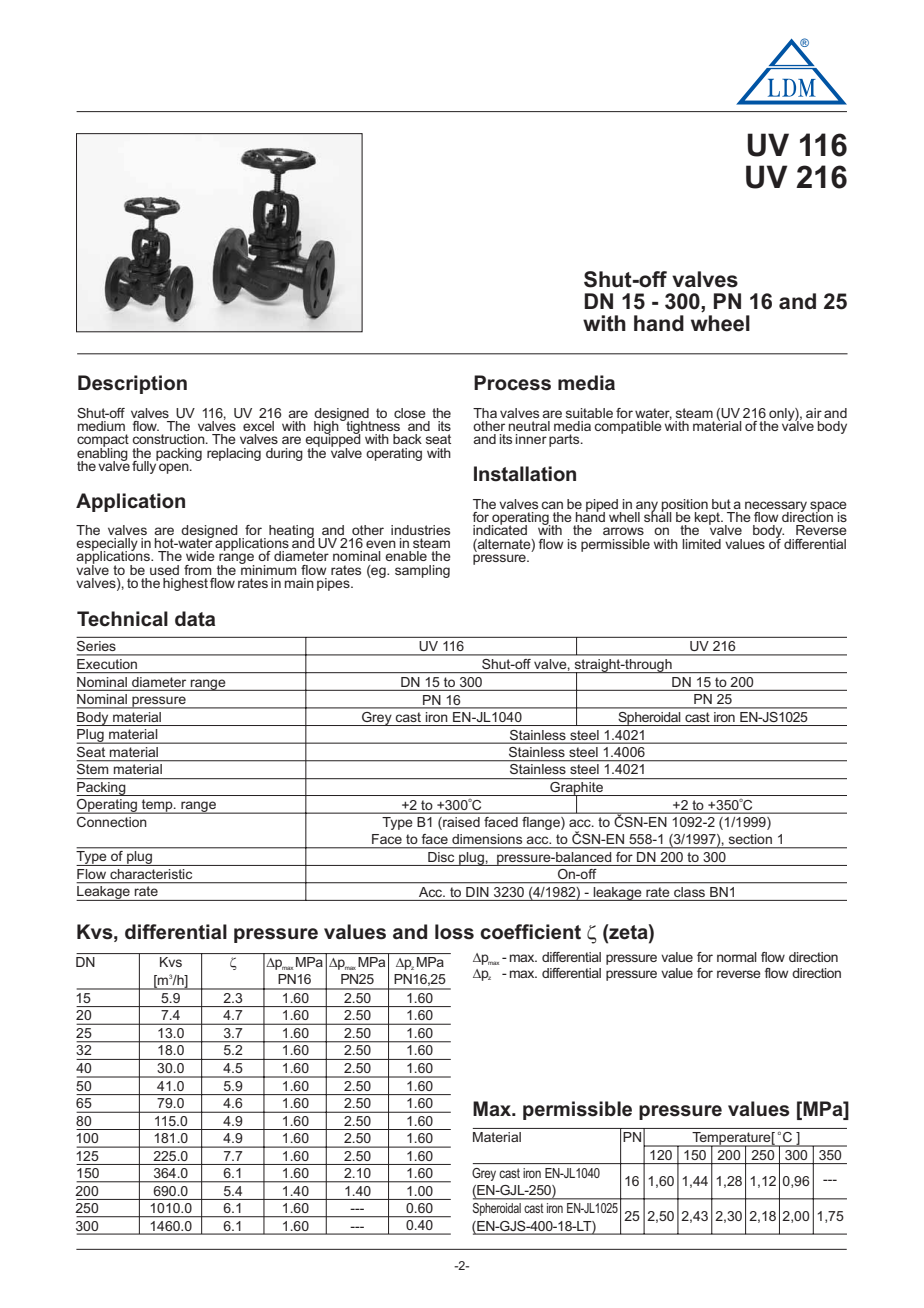 The height and width of the screenshot is (1308, 924). I want to click on coefficient, so click(530, 932).
